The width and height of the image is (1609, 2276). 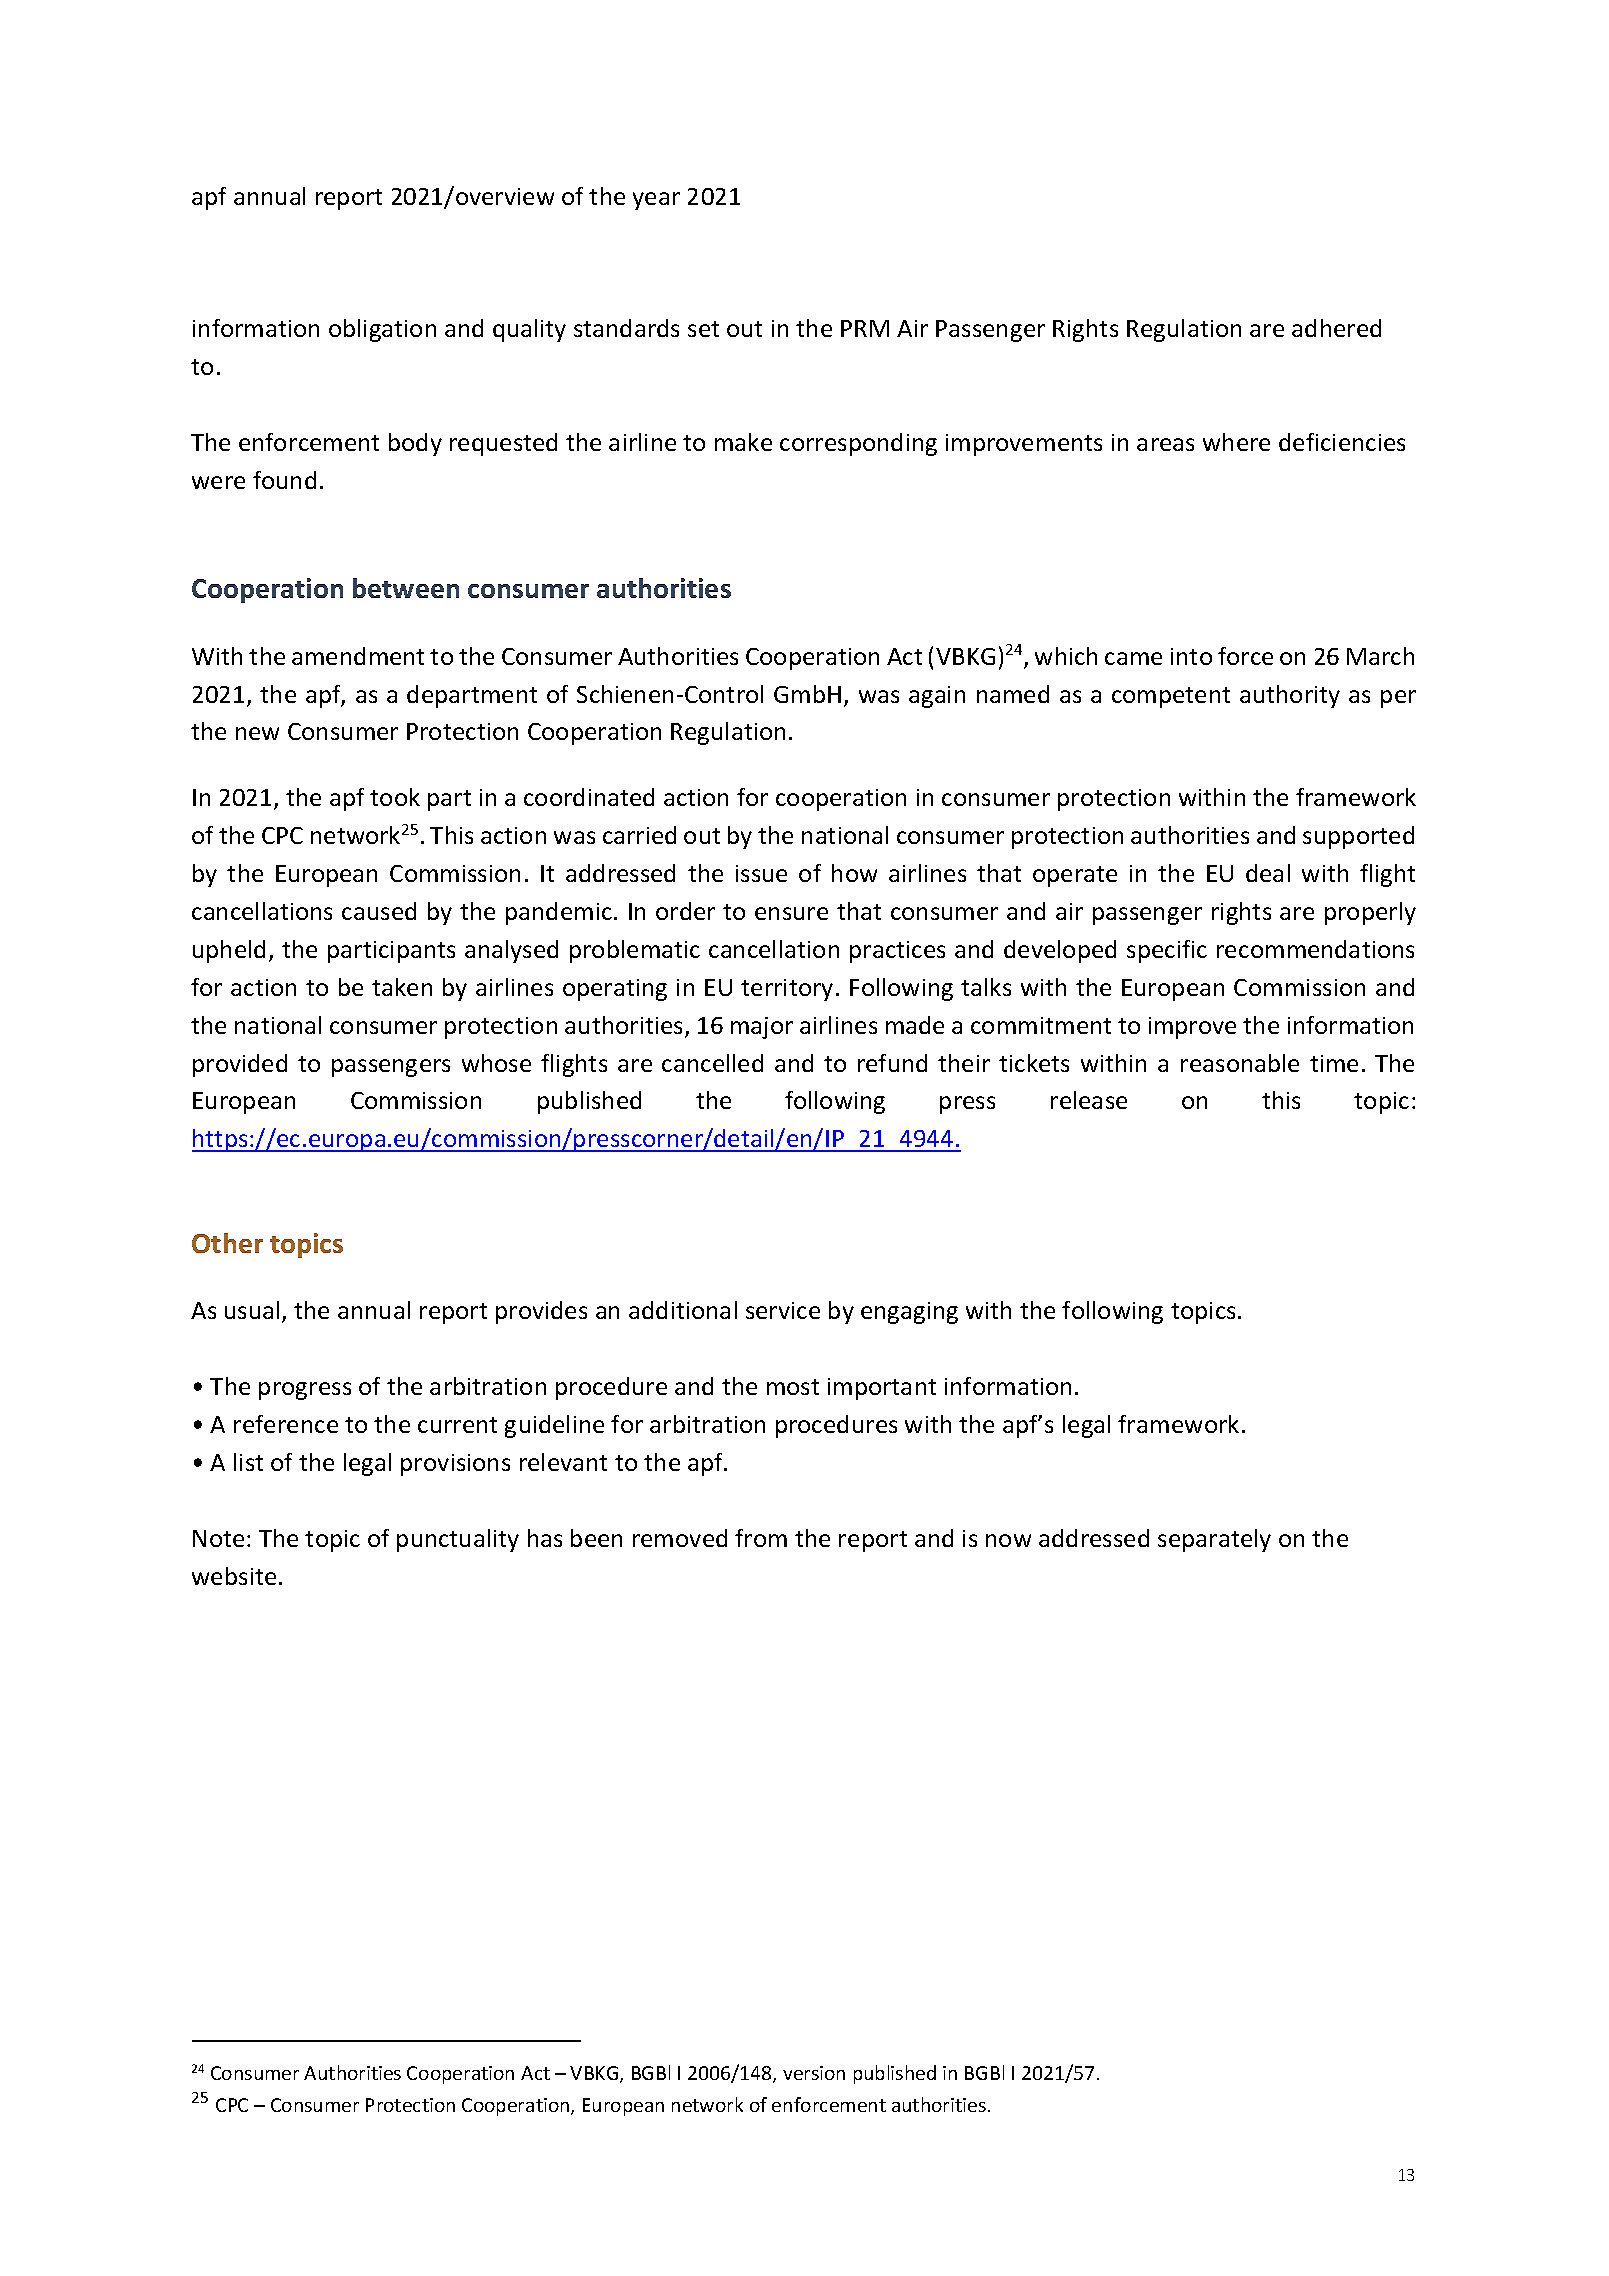 I want to click on progress, so click(x=305, y=1391).
